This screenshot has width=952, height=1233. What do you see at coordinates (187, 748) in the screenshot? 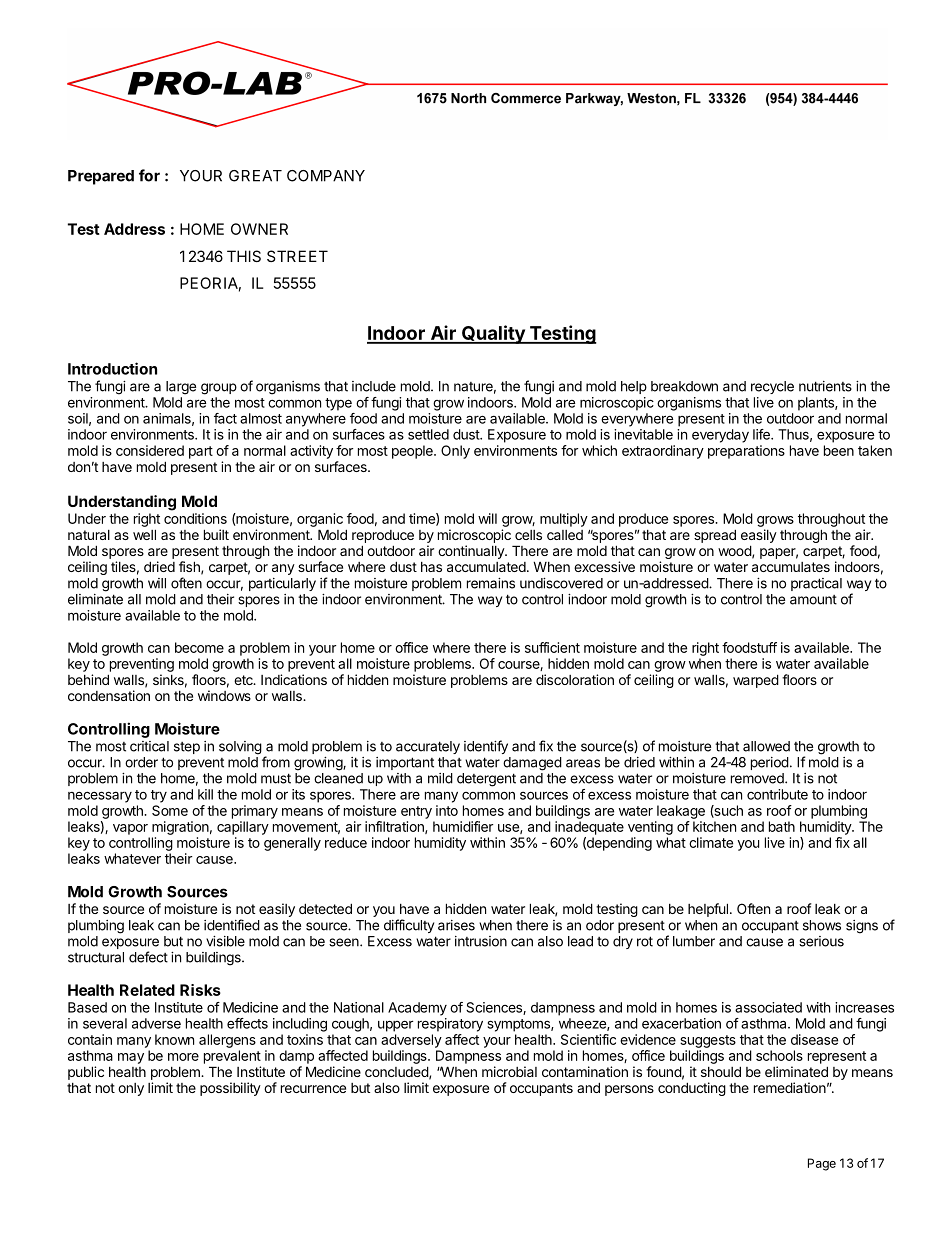
I see `step` at bounding box center [187, 748].
